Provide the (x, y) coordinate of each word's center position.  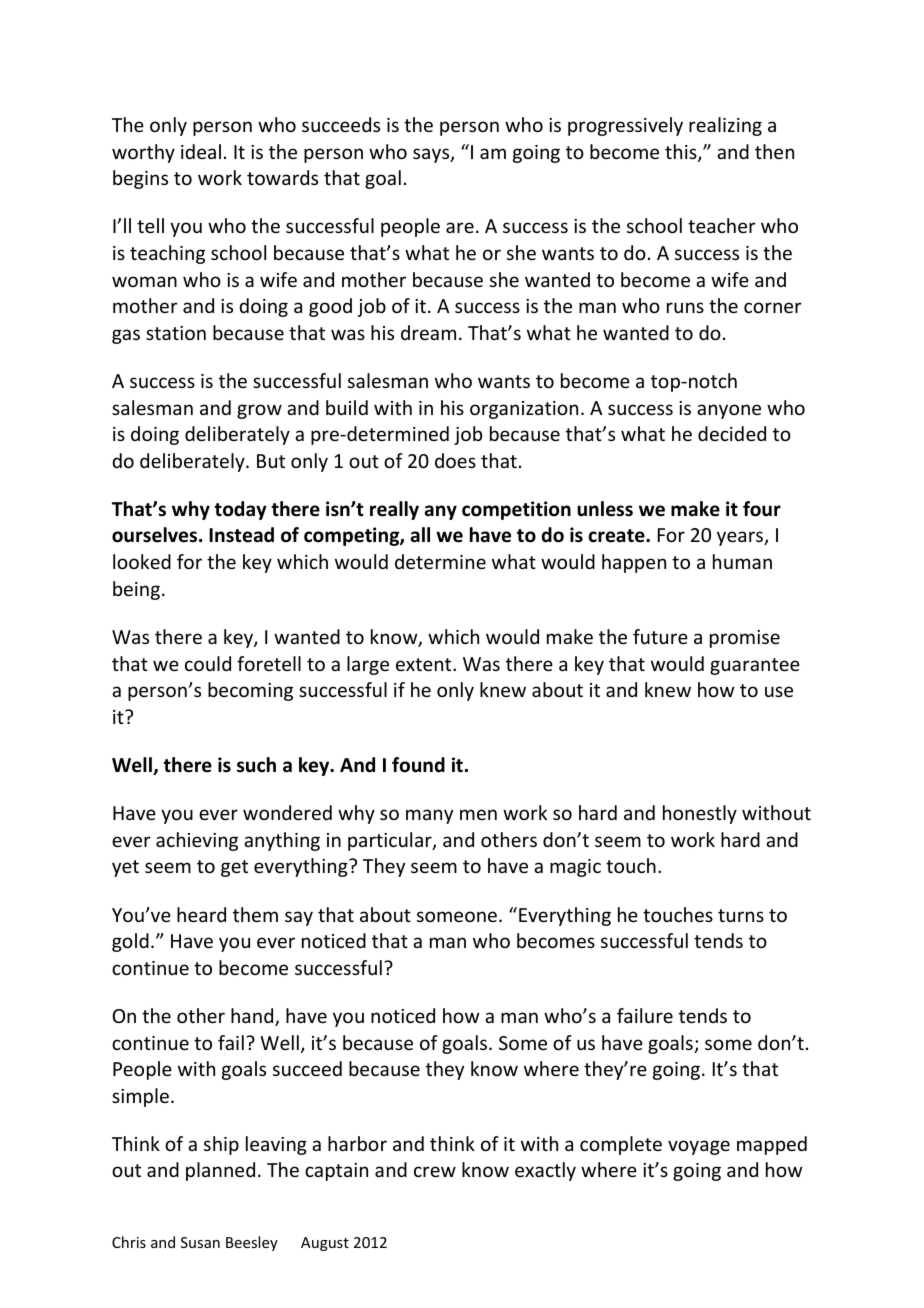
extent (425, 664)
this (682, 153)
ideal (201, 151)
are (460, 227)
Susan (200, 1242)
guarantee (755, 666)
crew (435, 1171)
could (208, 663)
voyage (699, 1147)
